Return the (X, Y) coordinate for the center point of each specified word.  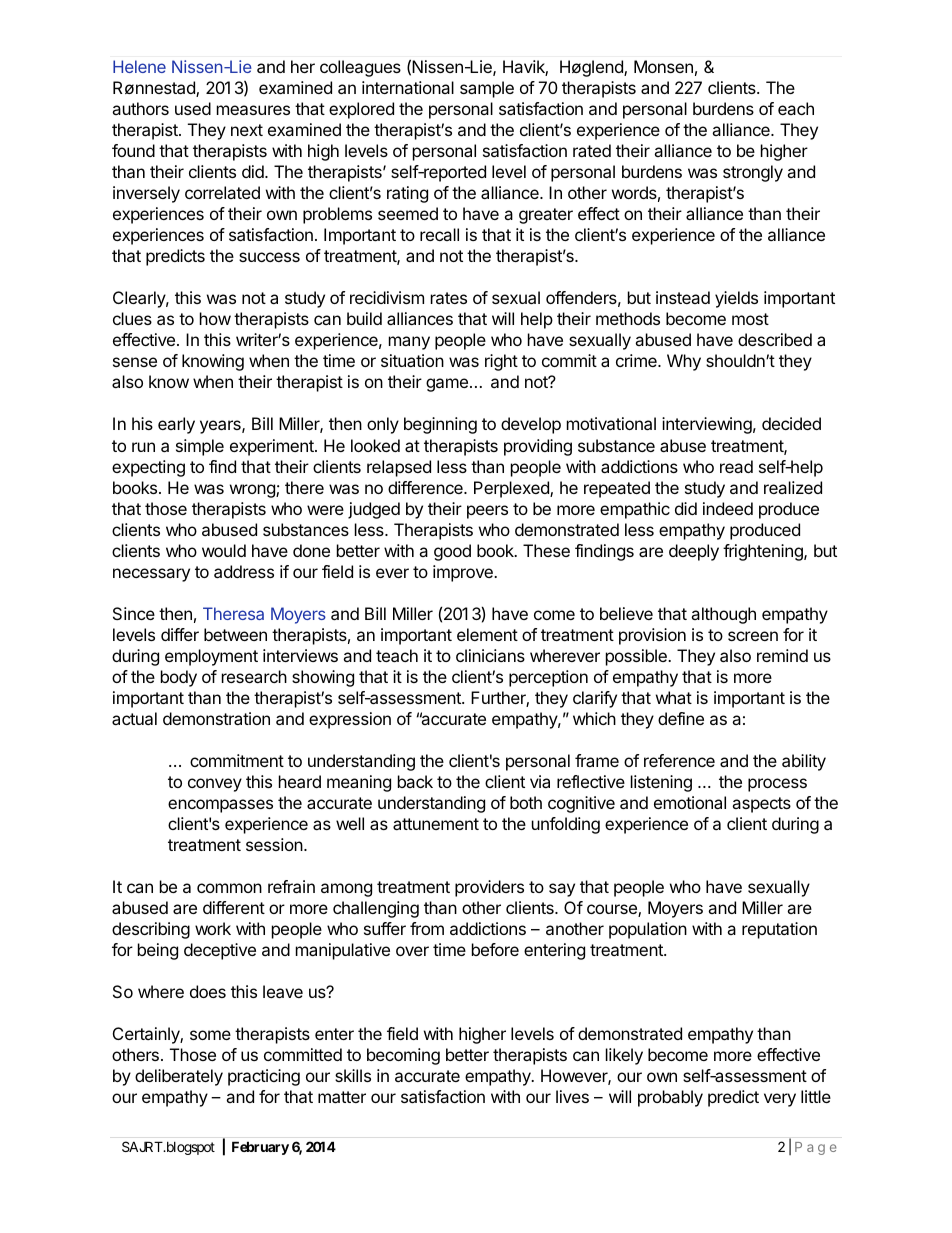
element (487, 634)
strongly (753, 173)
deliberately (179, 1077)
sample (487, 89)
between (235, 634)
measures (253, 110)
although (723, 615)
